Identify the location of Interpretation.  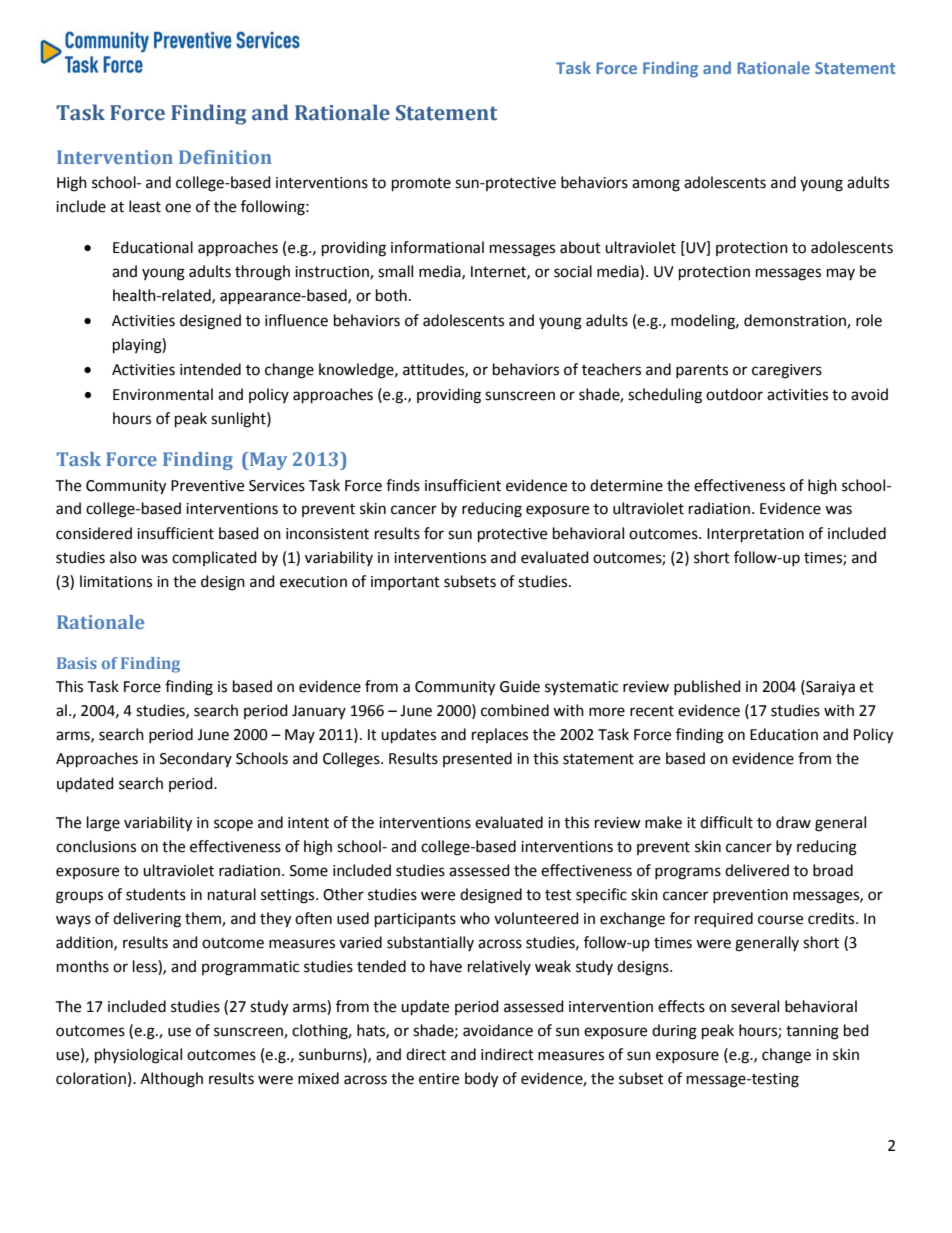
(755, 535).
